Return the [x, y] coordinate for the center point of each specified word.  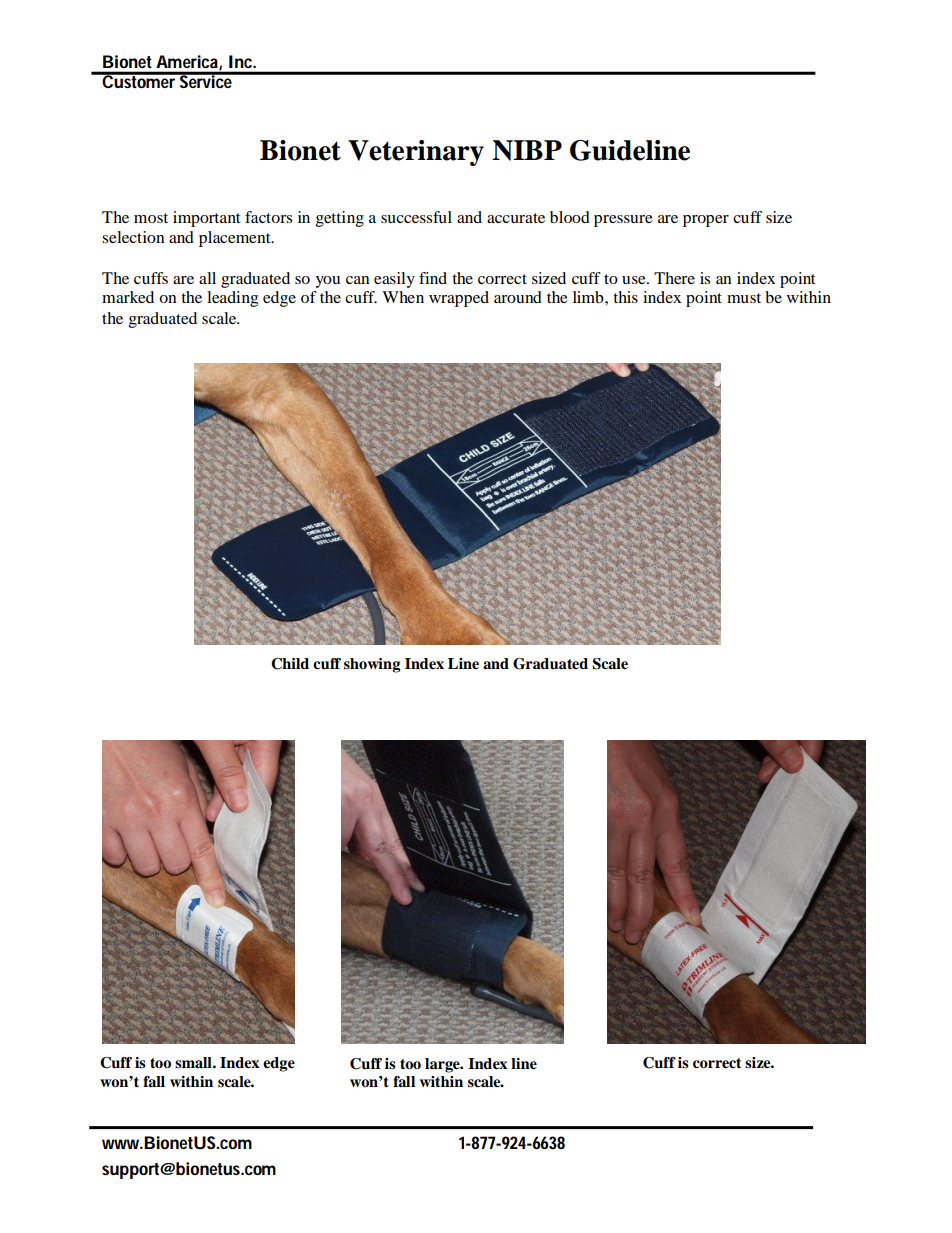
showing [372, 665]
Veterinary [416, 153]
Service [207, 80]
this [625, 297]
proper [706, 221]
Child [290, 664]
